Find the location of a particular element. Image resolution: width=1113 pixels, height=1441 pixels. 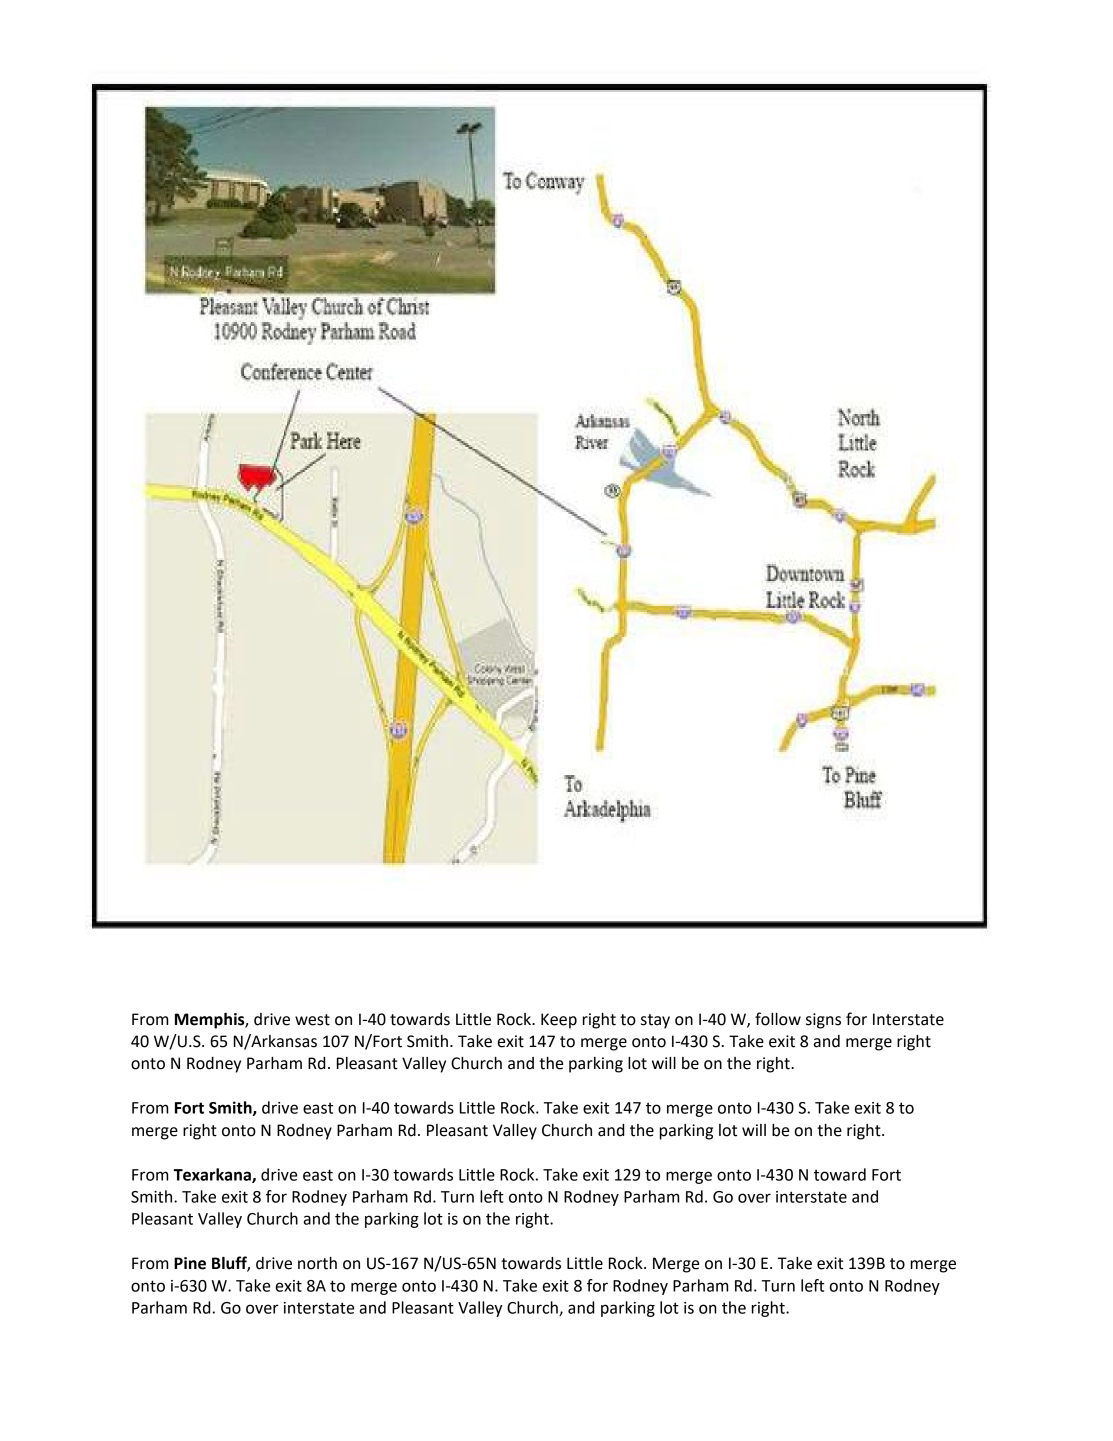

west is located at coordinates (312, 1020).
